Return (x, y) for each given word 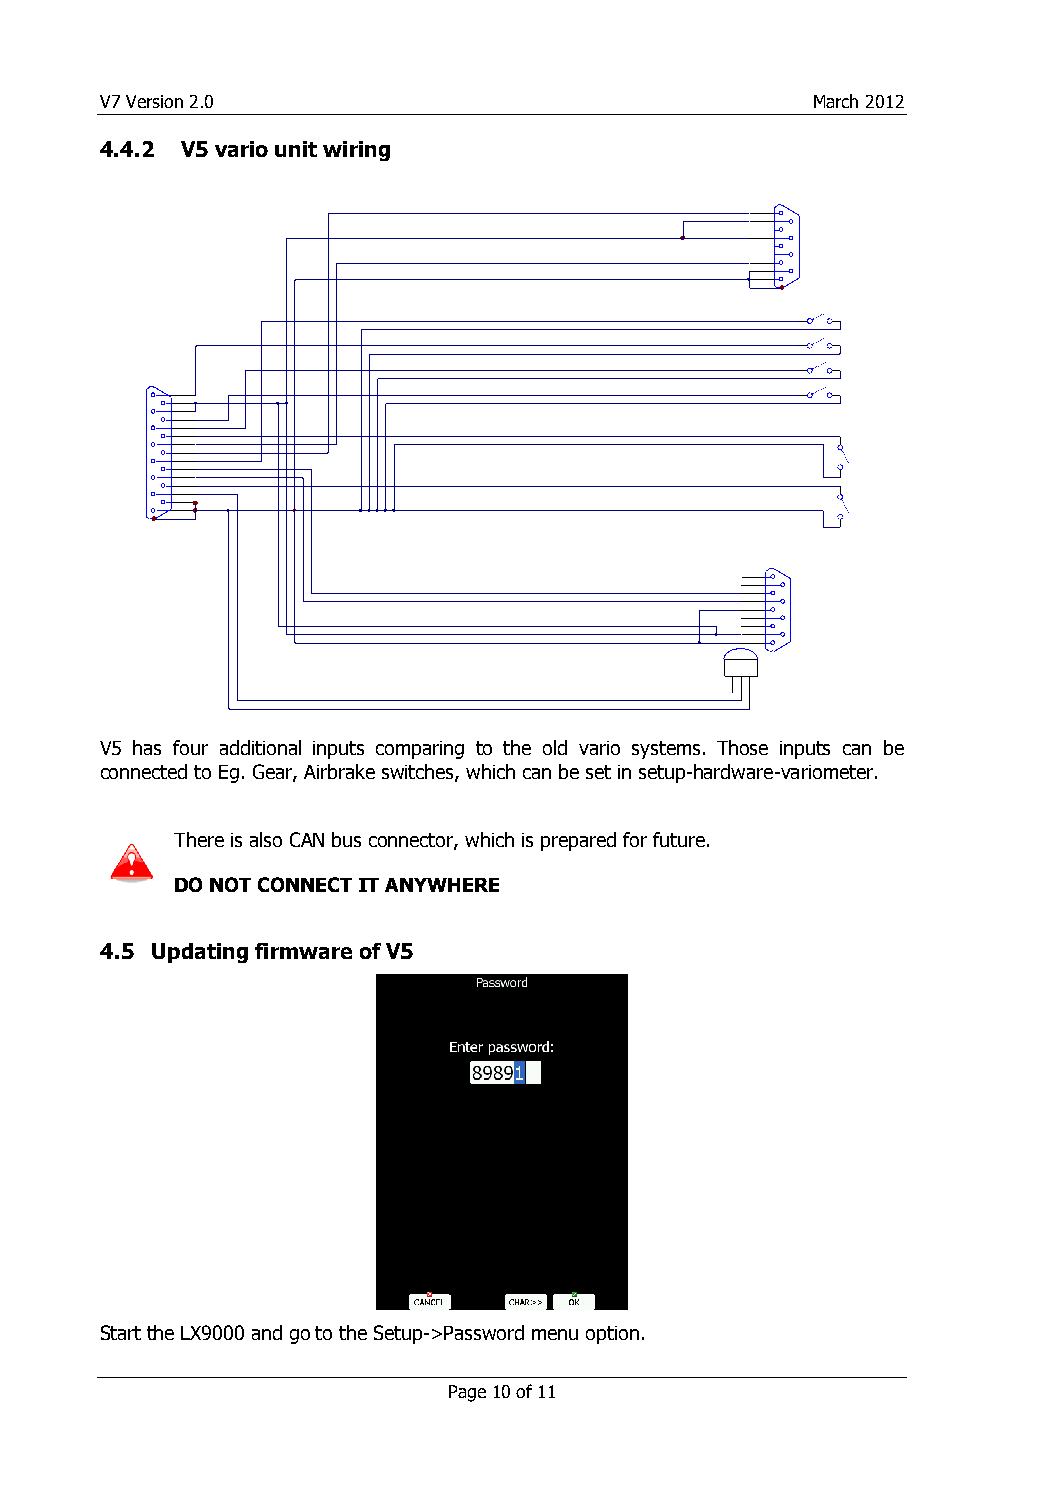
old (555, 747)
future (679, 839)
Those (742, 747)
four (190, 747)
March (836, 101)
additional (260, 747)
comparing (420, 750)
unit (296, 149)
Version (154, 101)
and (267, 1332)
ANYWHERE (442, 885)
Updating (200, 953)
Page (467, 1393)
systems (666, 750)
